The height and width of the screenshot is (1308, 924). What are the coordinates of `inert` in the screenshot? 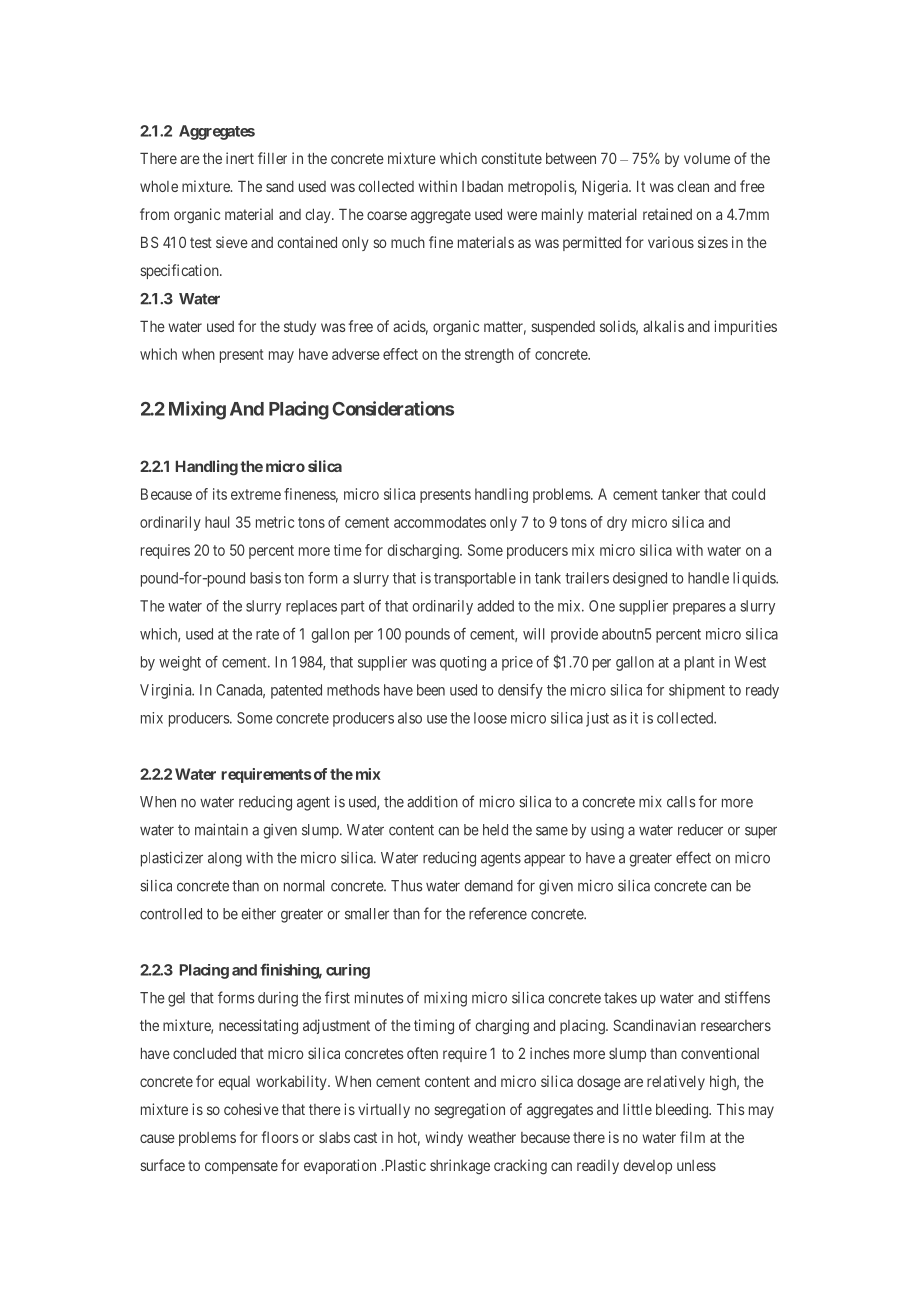 It's located at (240, 158).
